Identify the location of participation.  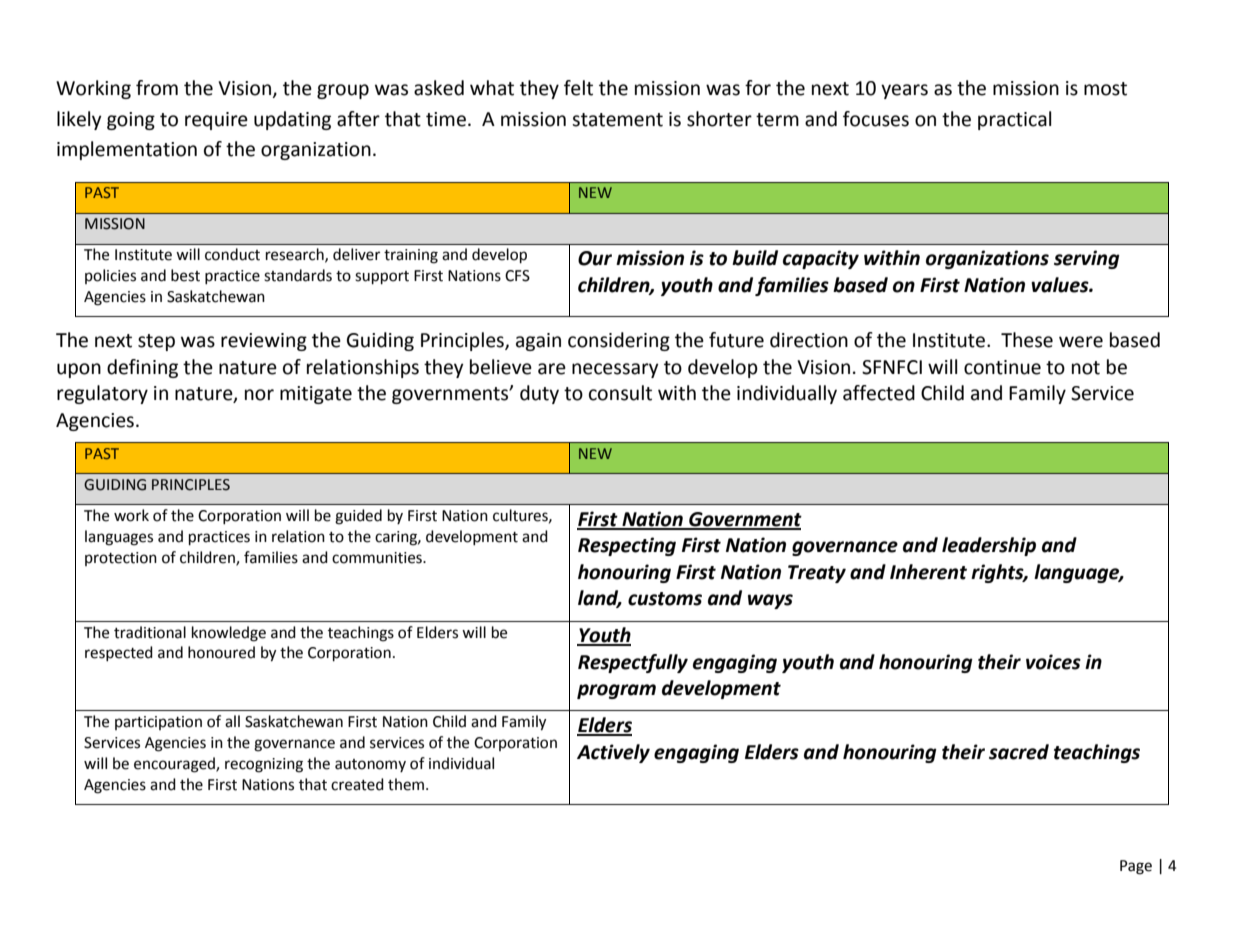
(158, 723).
